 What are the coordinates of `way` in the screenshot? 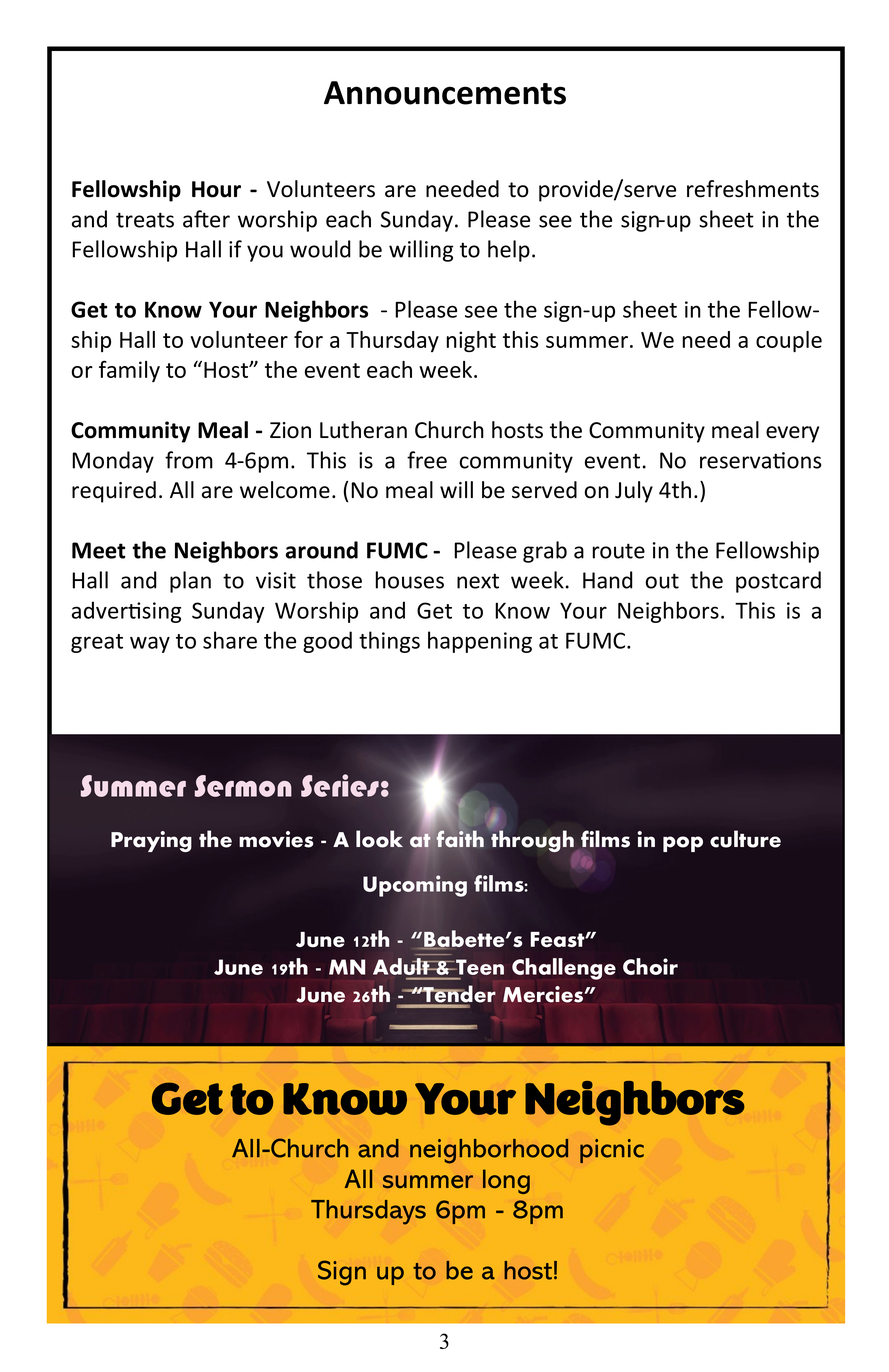 It's located at (150, 644).
